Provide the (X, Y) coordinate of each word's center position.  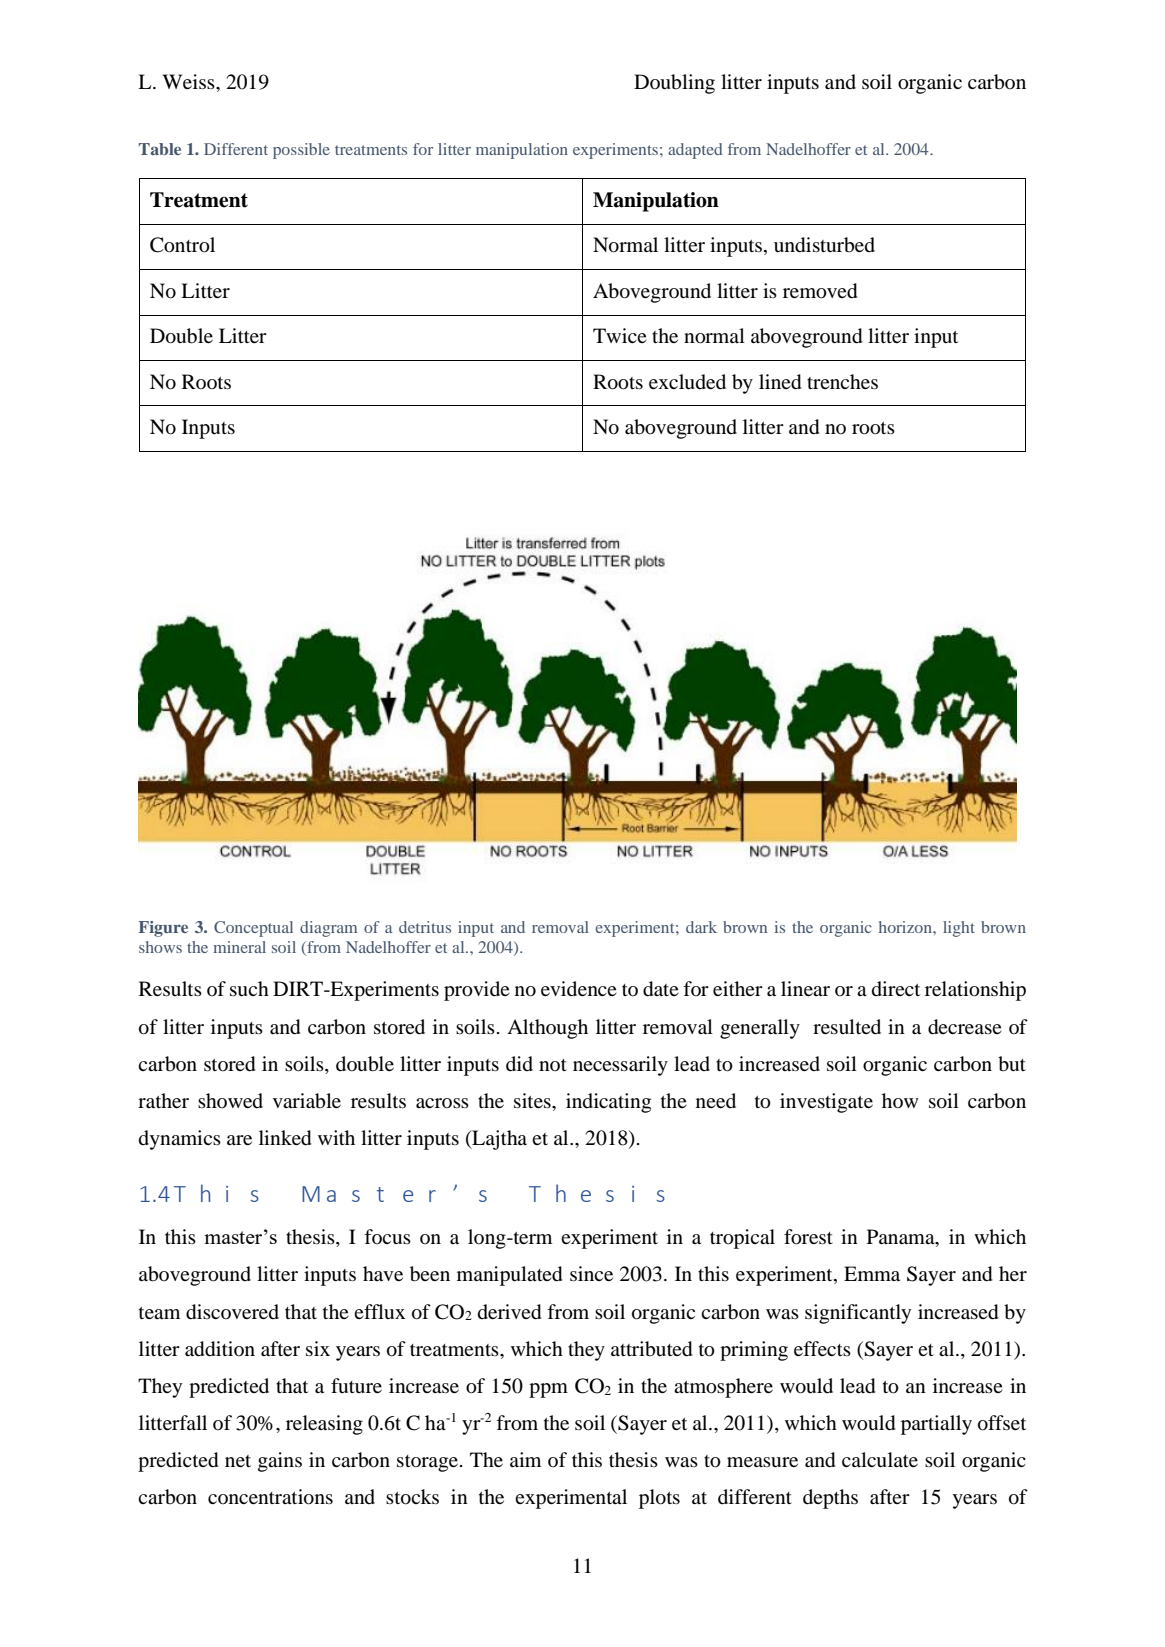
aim (525, 1459)
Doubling (674, 84)
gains (280, 1462)
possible (301, 151)
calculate (880, 1460)
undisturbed (824, 245)
